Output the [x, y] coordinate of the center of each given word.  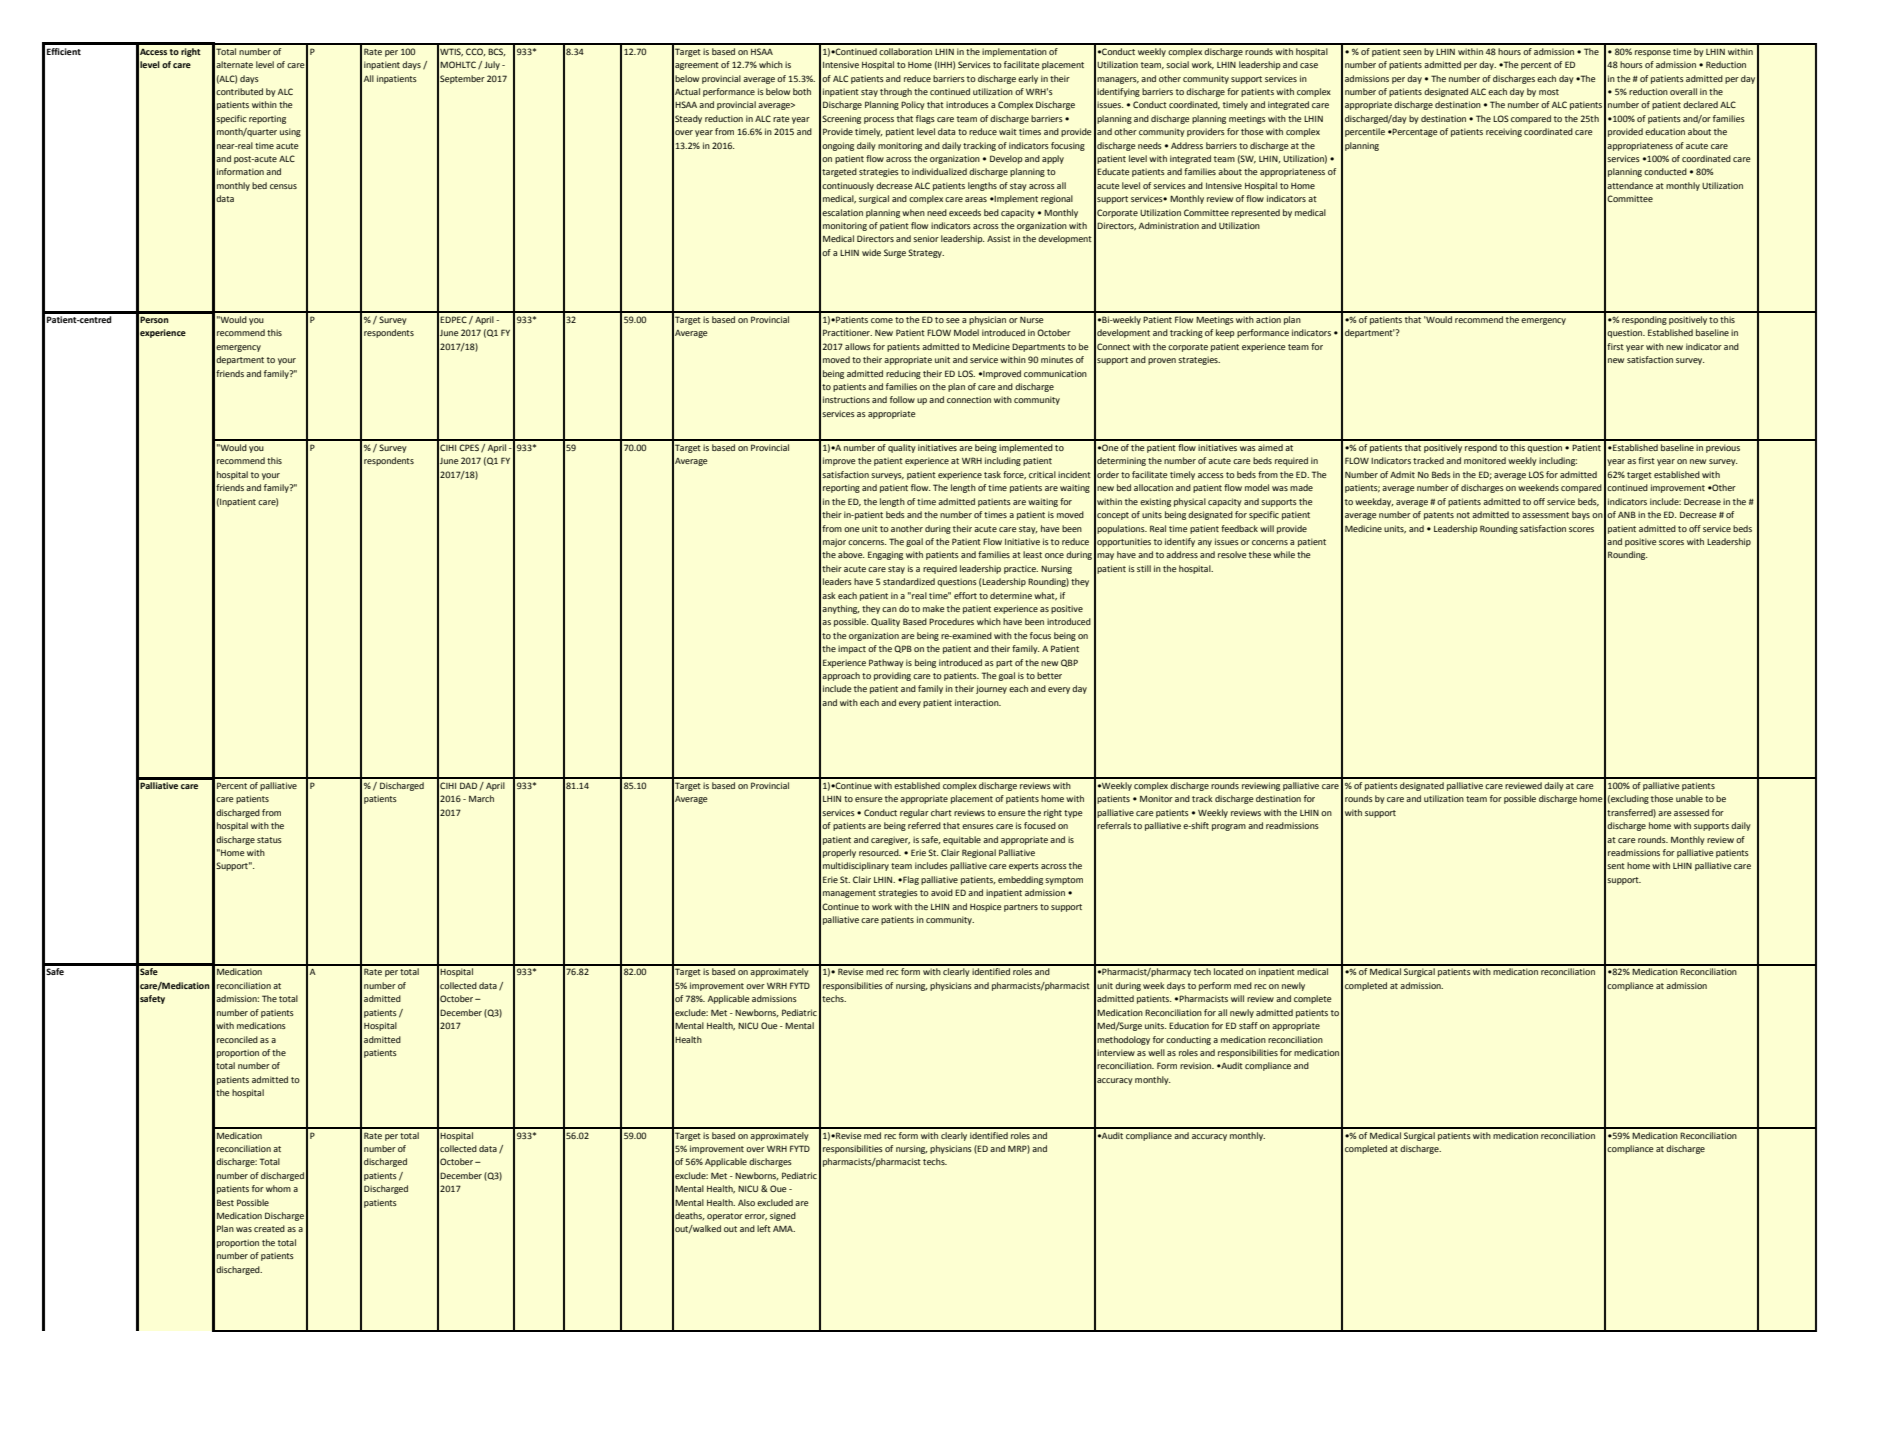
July [492, 65]
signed [783, 1216]
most [1549, 92]
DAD [468, 785]
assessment [1545, 515]
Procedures [951, 621]
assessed [1691, 812]
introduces [967, 104]
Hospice [985, 907]
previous [1723, 448]
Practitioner [847, 332]
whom [278, 1188]
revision [1197, 1065]
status [269, 840]
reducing [903, 374]
